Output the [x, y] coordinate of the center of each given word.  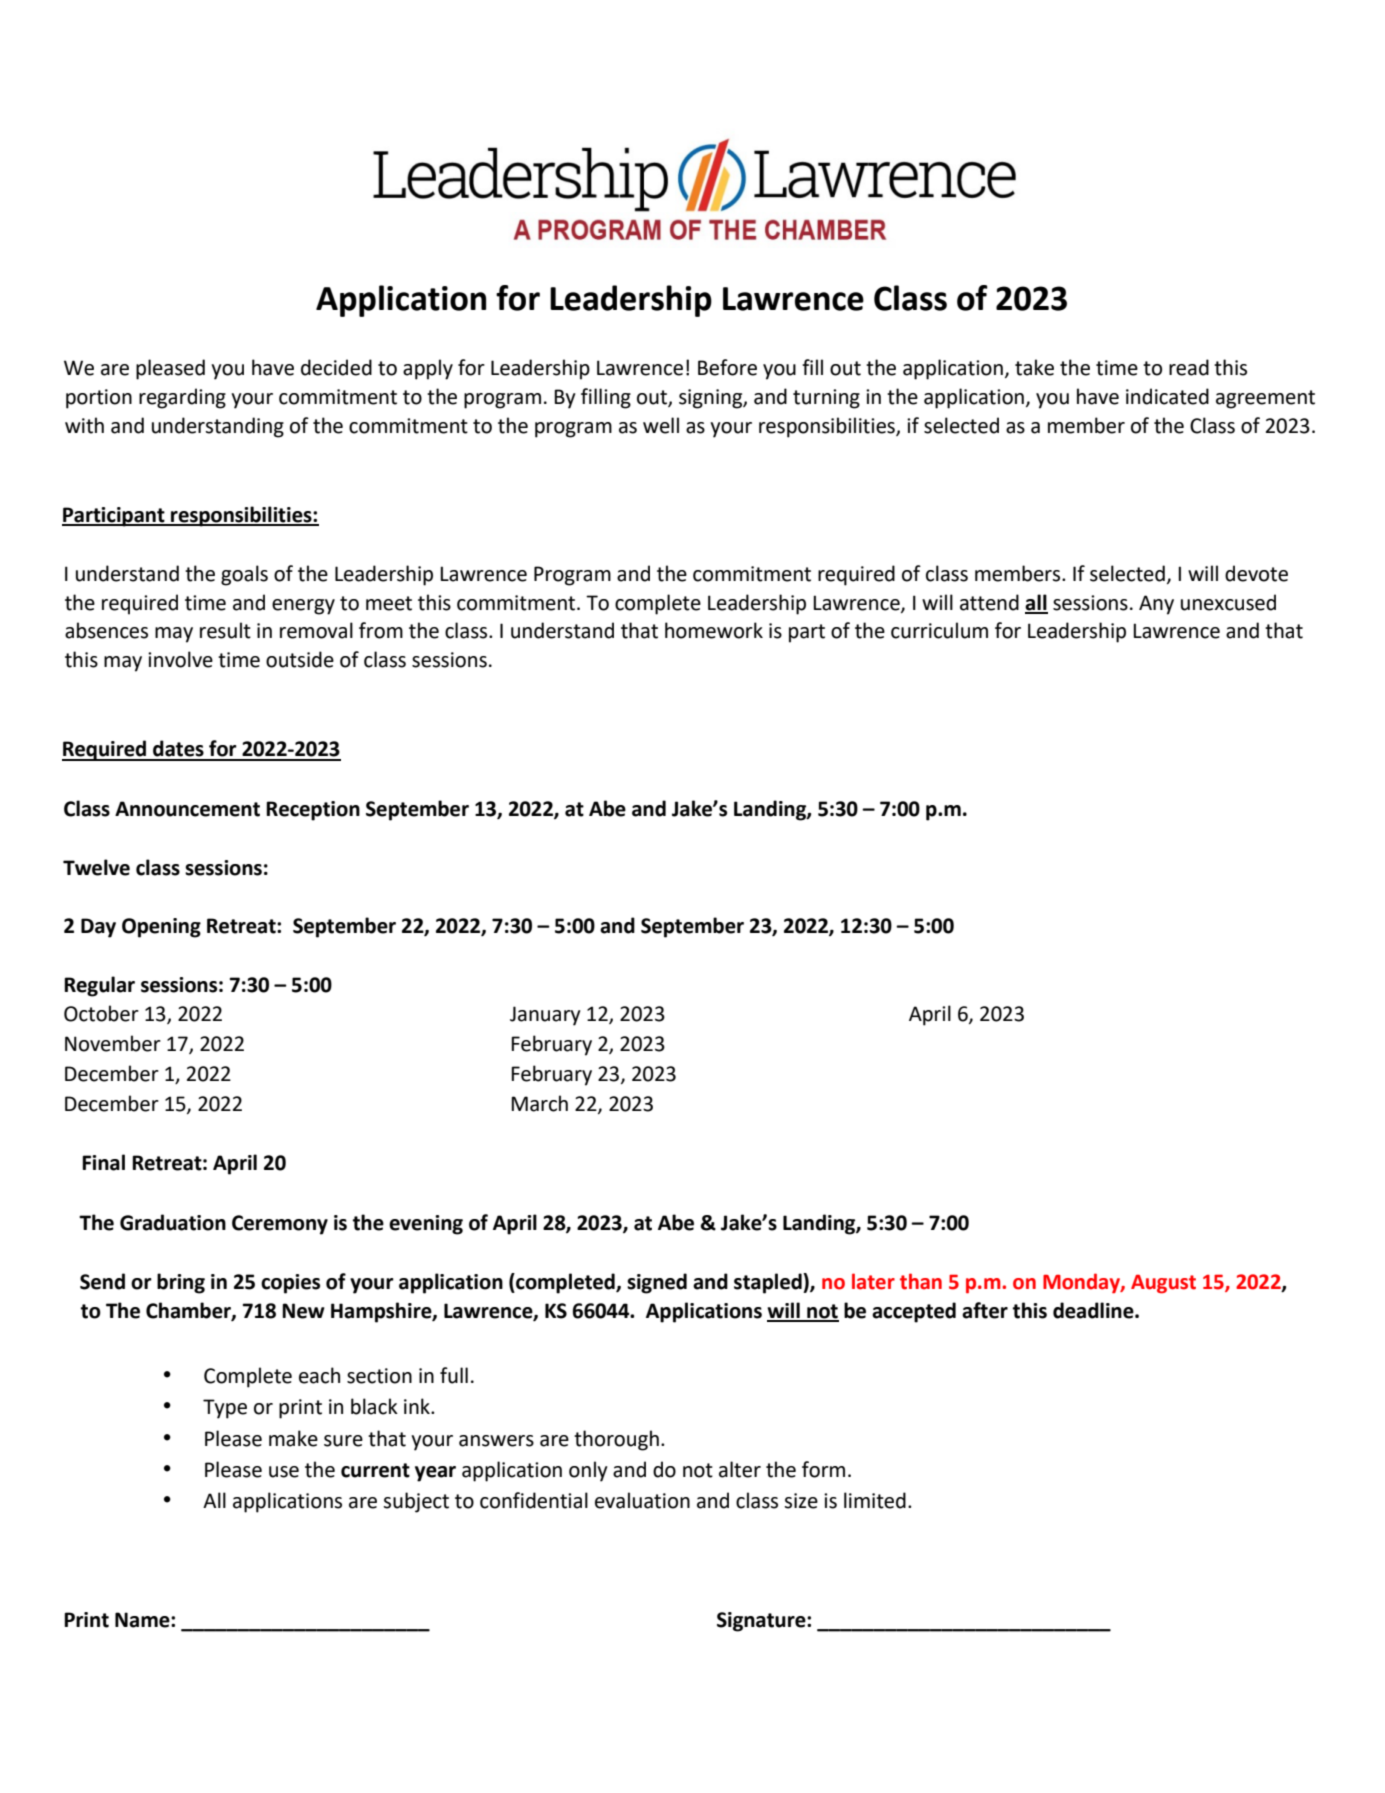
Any [1156, 605]
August [1163, 1284]
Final [103, 1162]
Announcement [187, 809]
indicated [1167, 396]
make [293, 1438]
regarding [182, 398]
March [539, 1103]
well [661, 425]
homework [714, 630]
